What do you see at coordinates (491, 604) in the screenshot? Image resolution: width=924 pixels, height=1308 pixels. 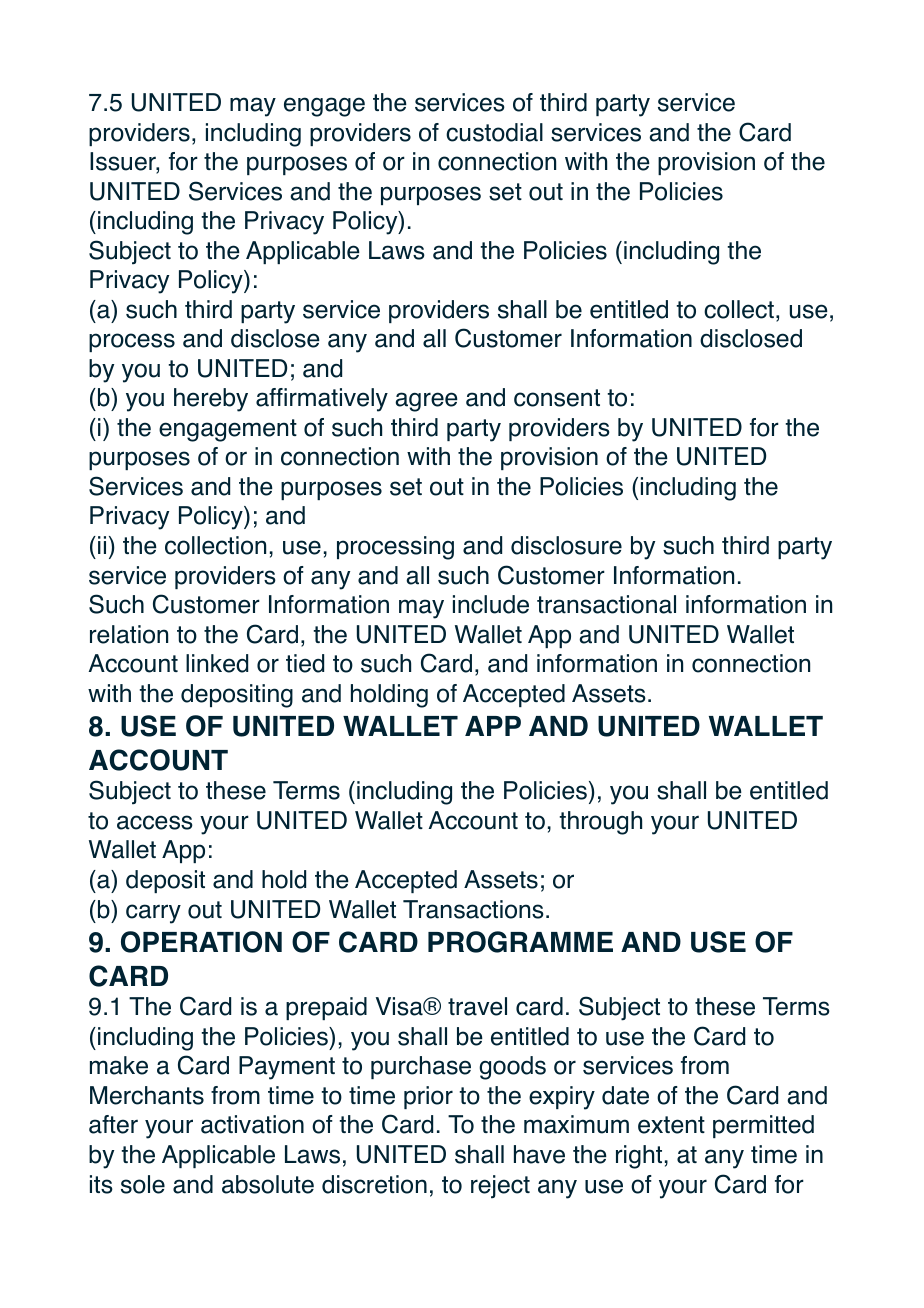 I see `include` at bounding box center [491, 604].
